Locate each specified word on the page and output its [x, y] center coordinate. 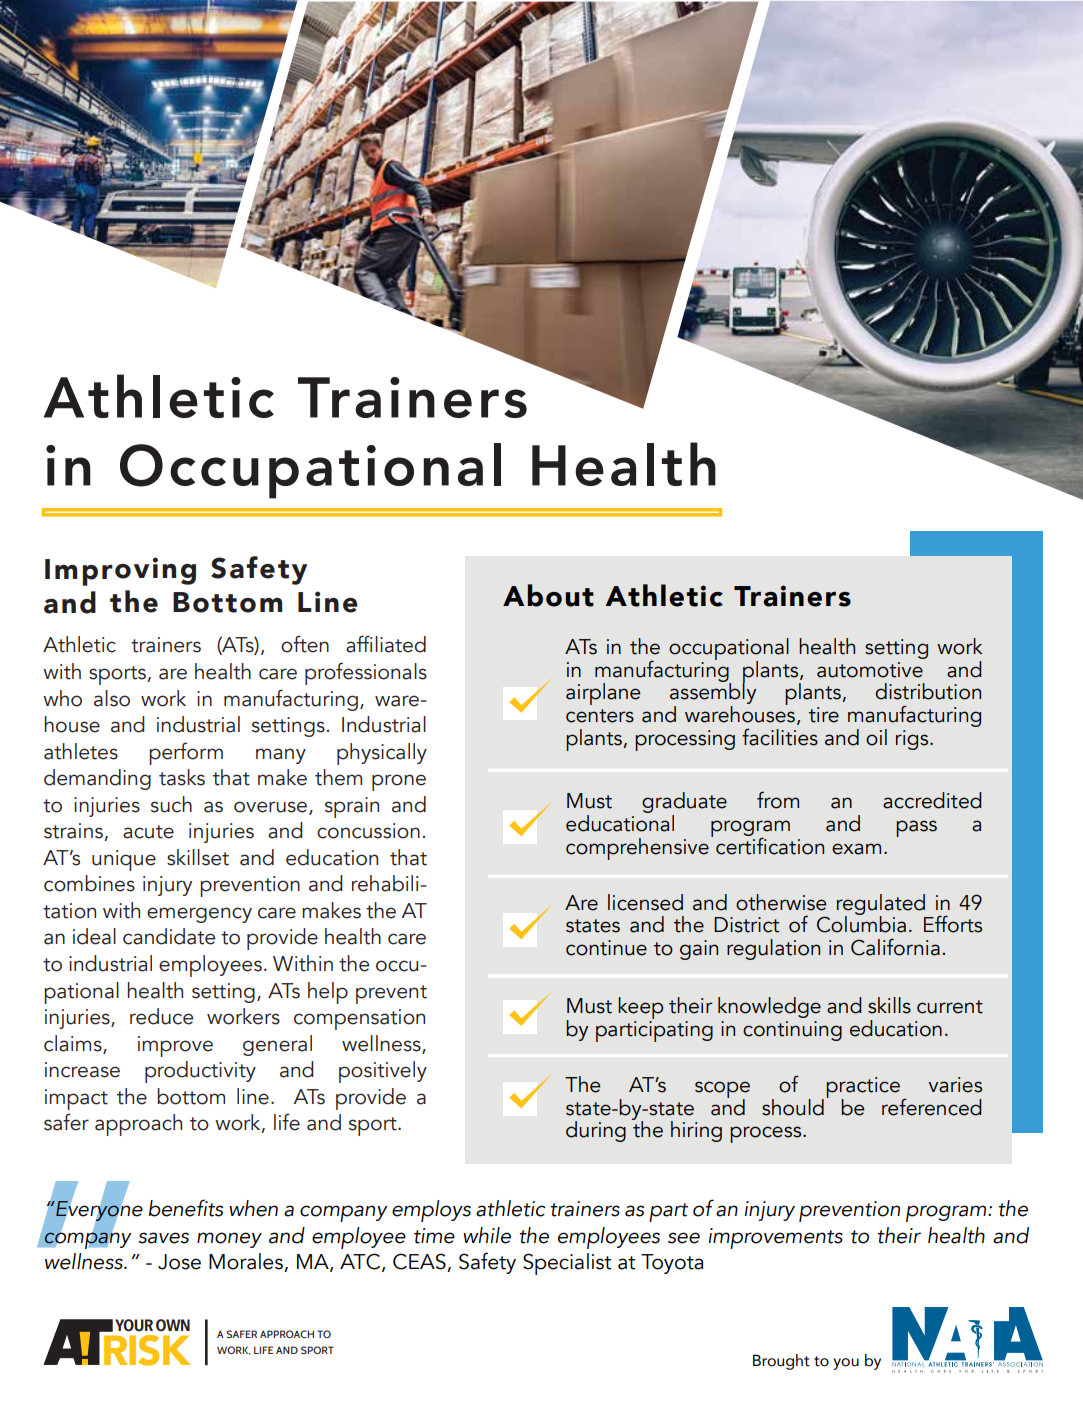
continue [606, 948]
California [895, 947]
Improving [120, 571]
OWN [173, 1325]
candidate [169, 936]
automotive [870, 670]
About [548, 595]
